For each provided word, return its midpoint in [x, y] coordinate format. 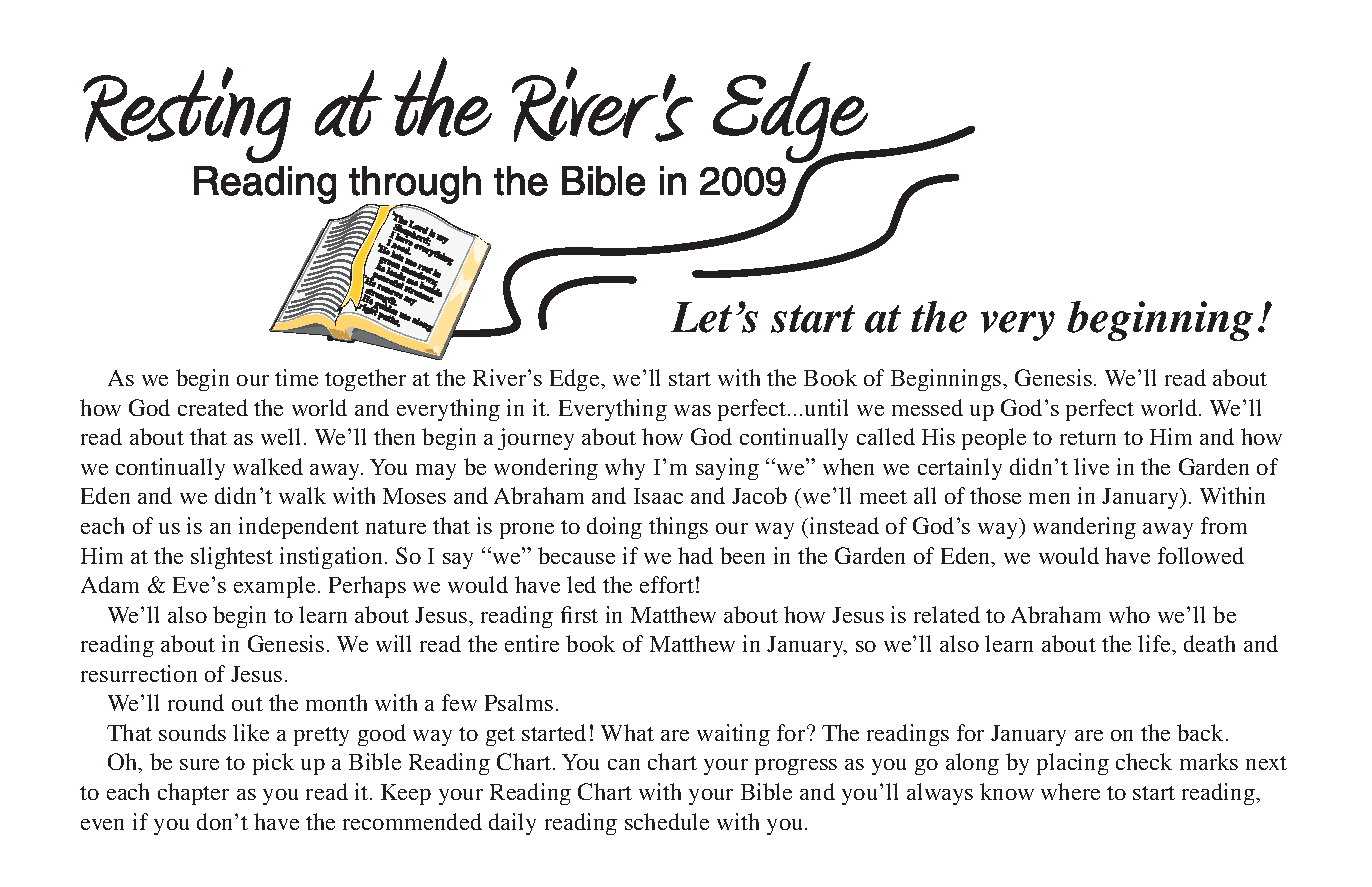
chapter [193, 794]
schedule [667, 821]
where [1070, 791]
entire [532, 643]
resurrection [139, 673]
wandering [1084, 528]
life [1155, 643]
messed [927, 407]
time [296, 377]
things [678, 528]
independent [299, 528]
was [692, 410]
